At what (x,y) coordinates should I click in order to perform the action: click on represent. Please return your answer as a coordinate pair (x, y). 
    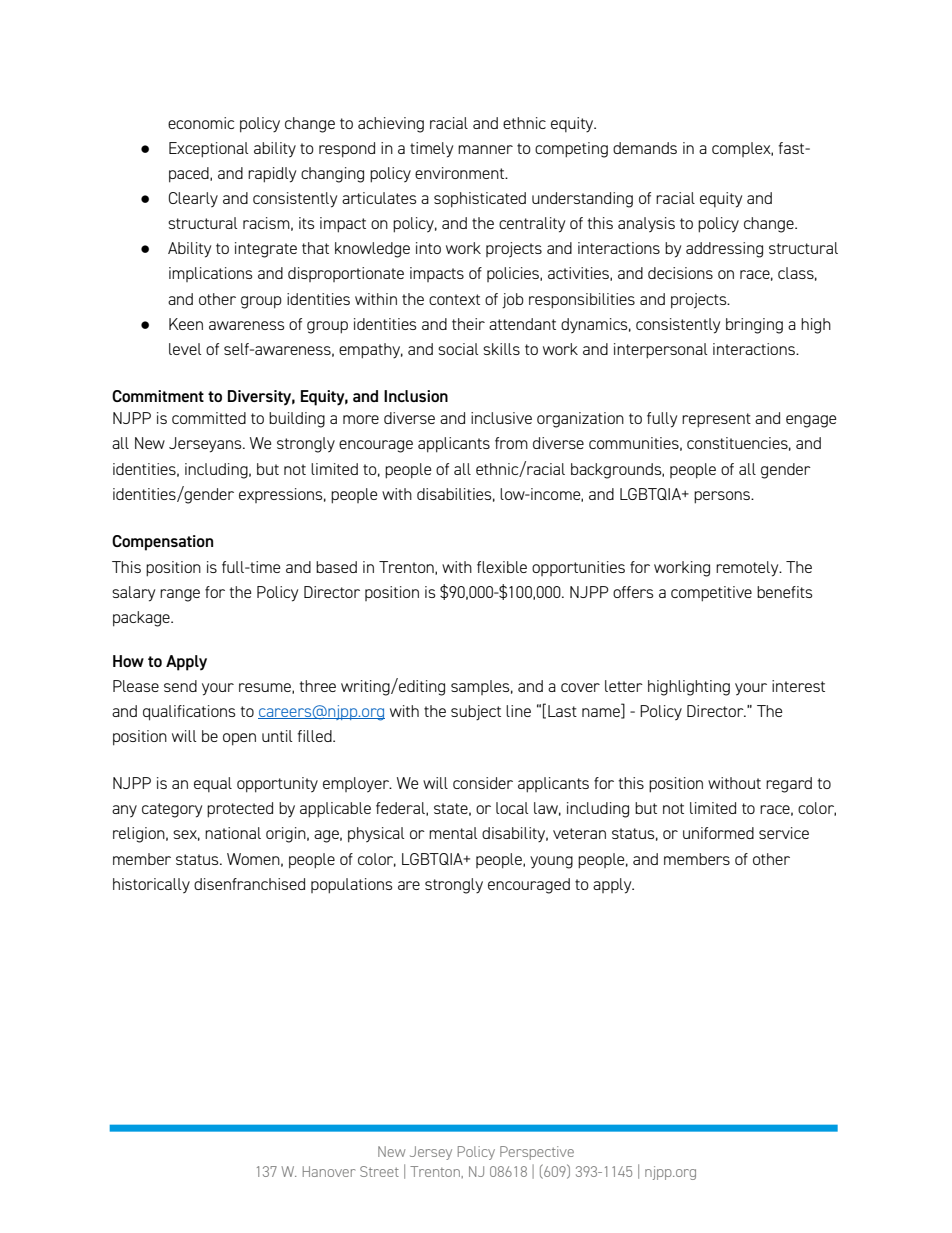
    Looking at the image, I should click on (716, 420).
